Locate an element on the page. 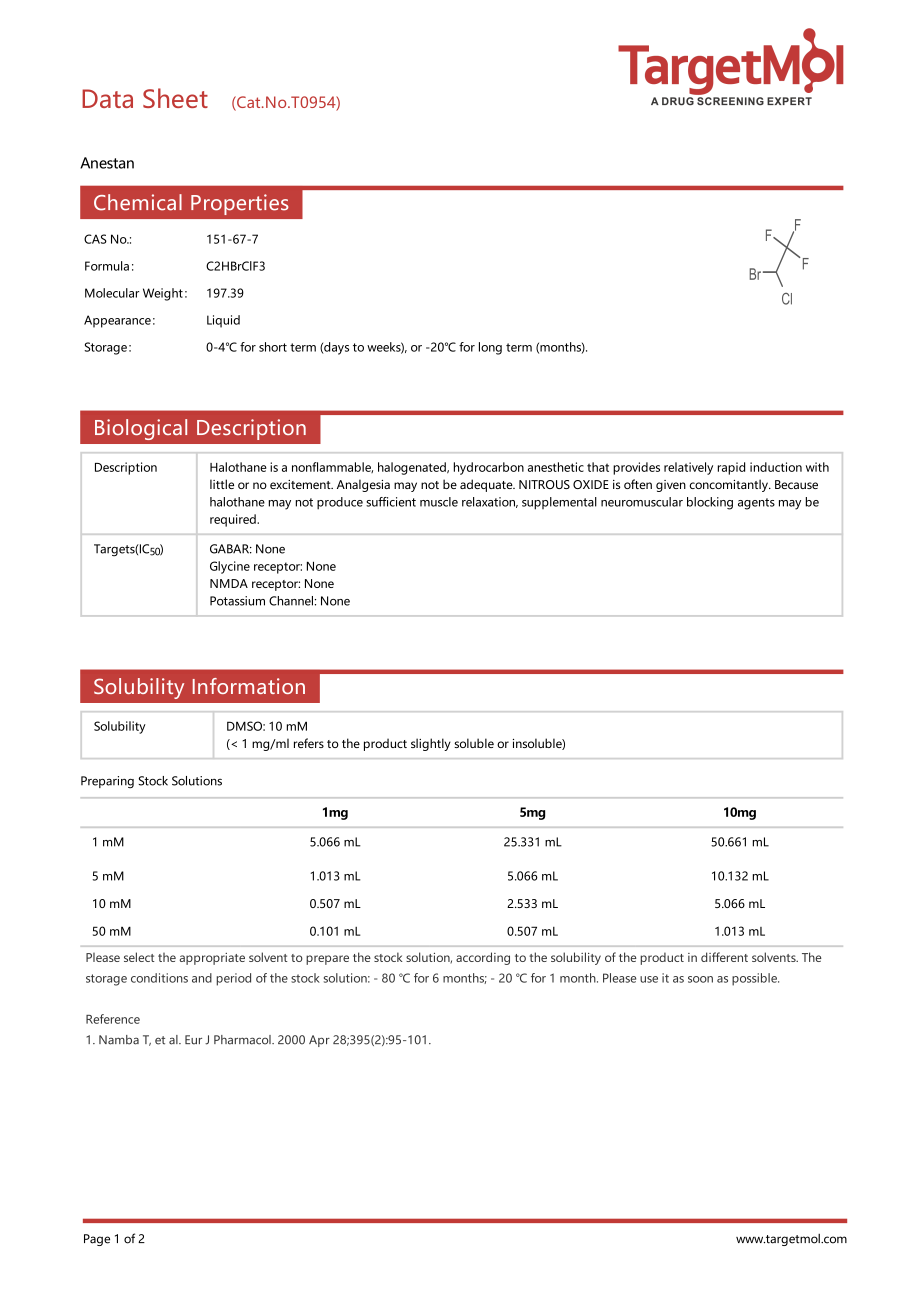  Preparing is located at coordinates (107, 782).
